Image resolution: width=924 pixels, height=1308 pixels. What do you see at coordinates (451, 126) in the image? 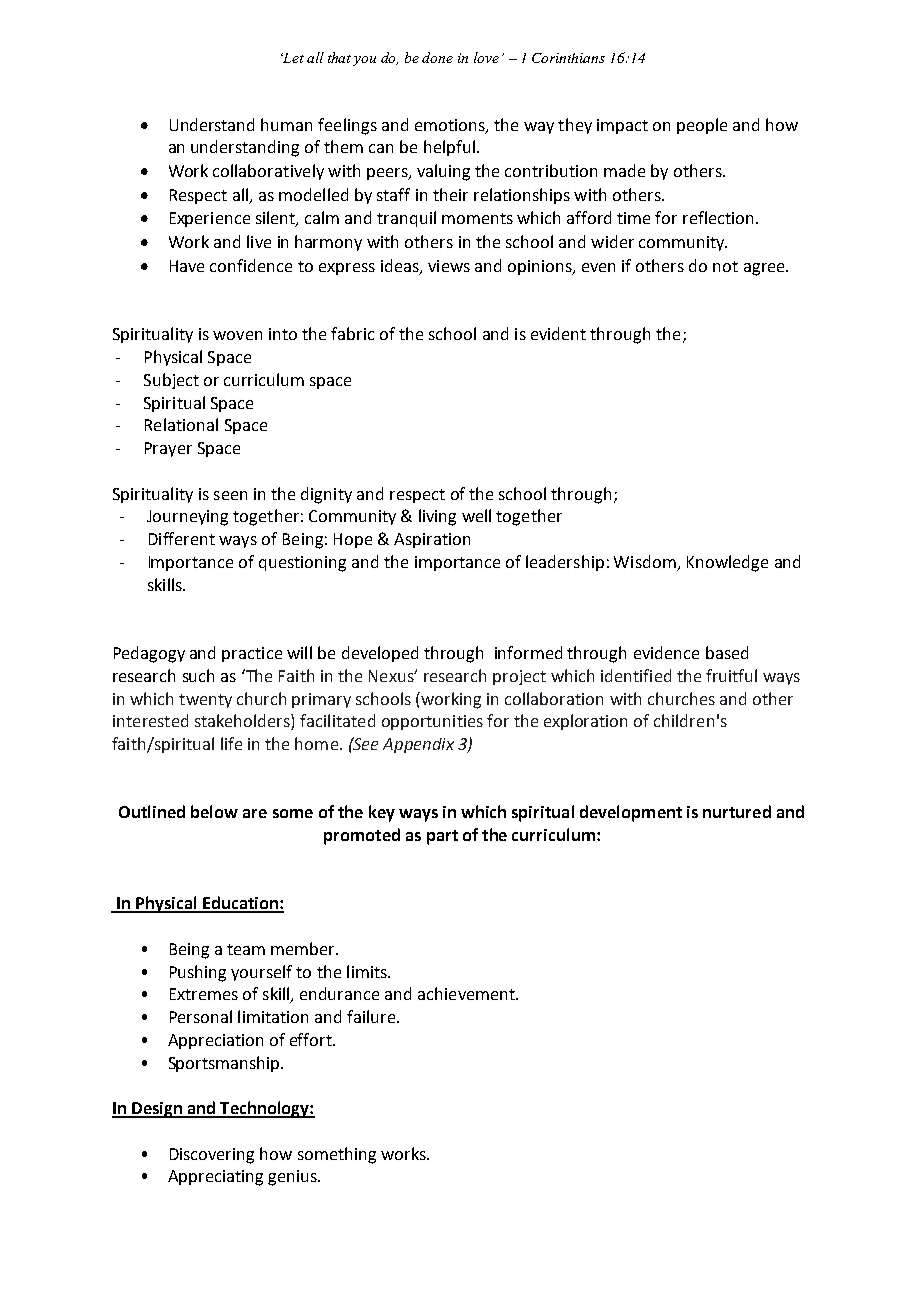
I see `emotions` at bounding box center [451, 126].
